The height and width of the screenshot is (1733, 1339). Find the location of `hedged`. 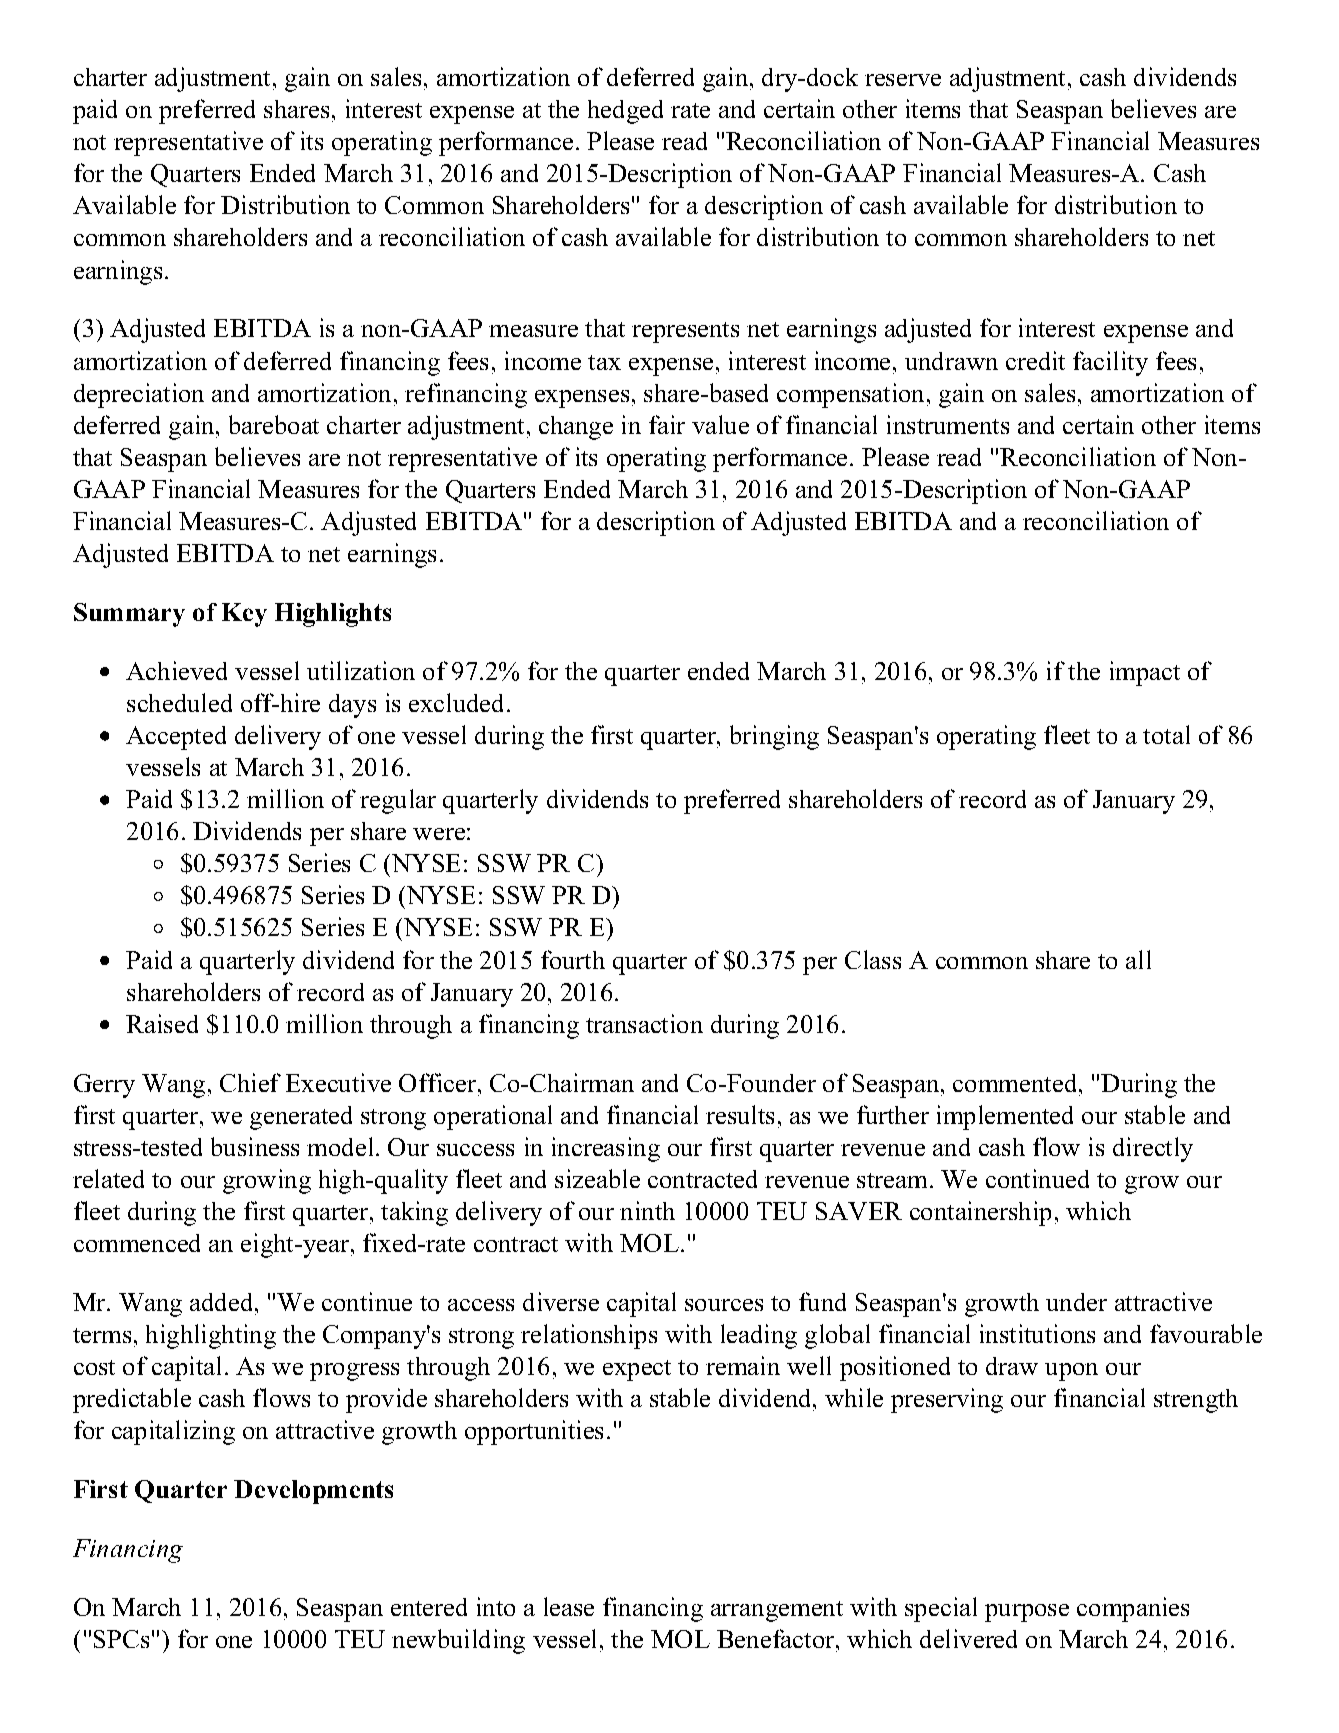

hedged is located at coordinates (625, 112).
